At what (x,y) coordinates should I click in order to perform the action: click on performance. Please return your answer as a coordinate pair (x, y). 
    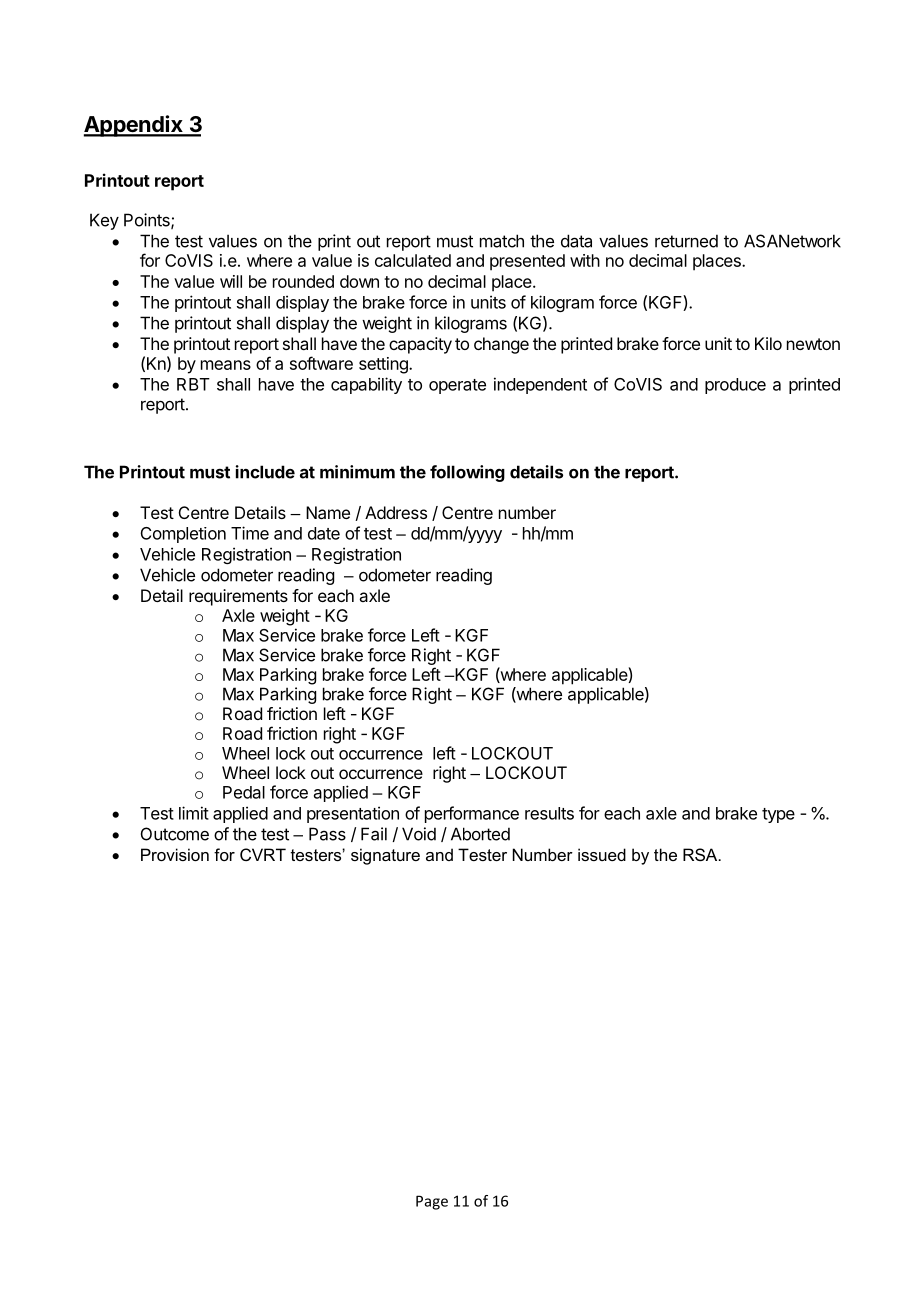
    Looking at the image, I should click on (472, 814).
